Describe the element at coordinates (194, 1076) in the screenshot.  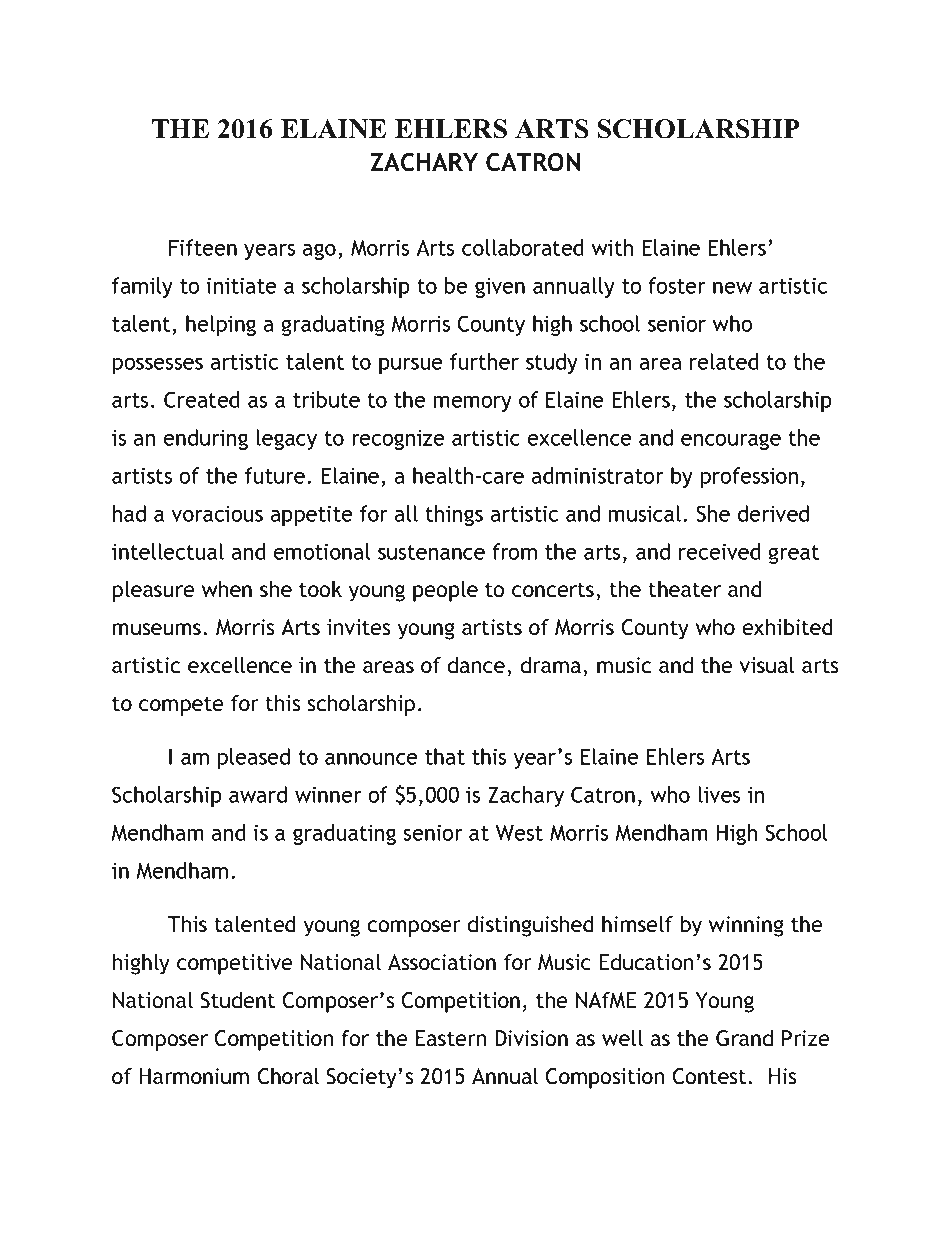
I see `Harmonium` at that location.
